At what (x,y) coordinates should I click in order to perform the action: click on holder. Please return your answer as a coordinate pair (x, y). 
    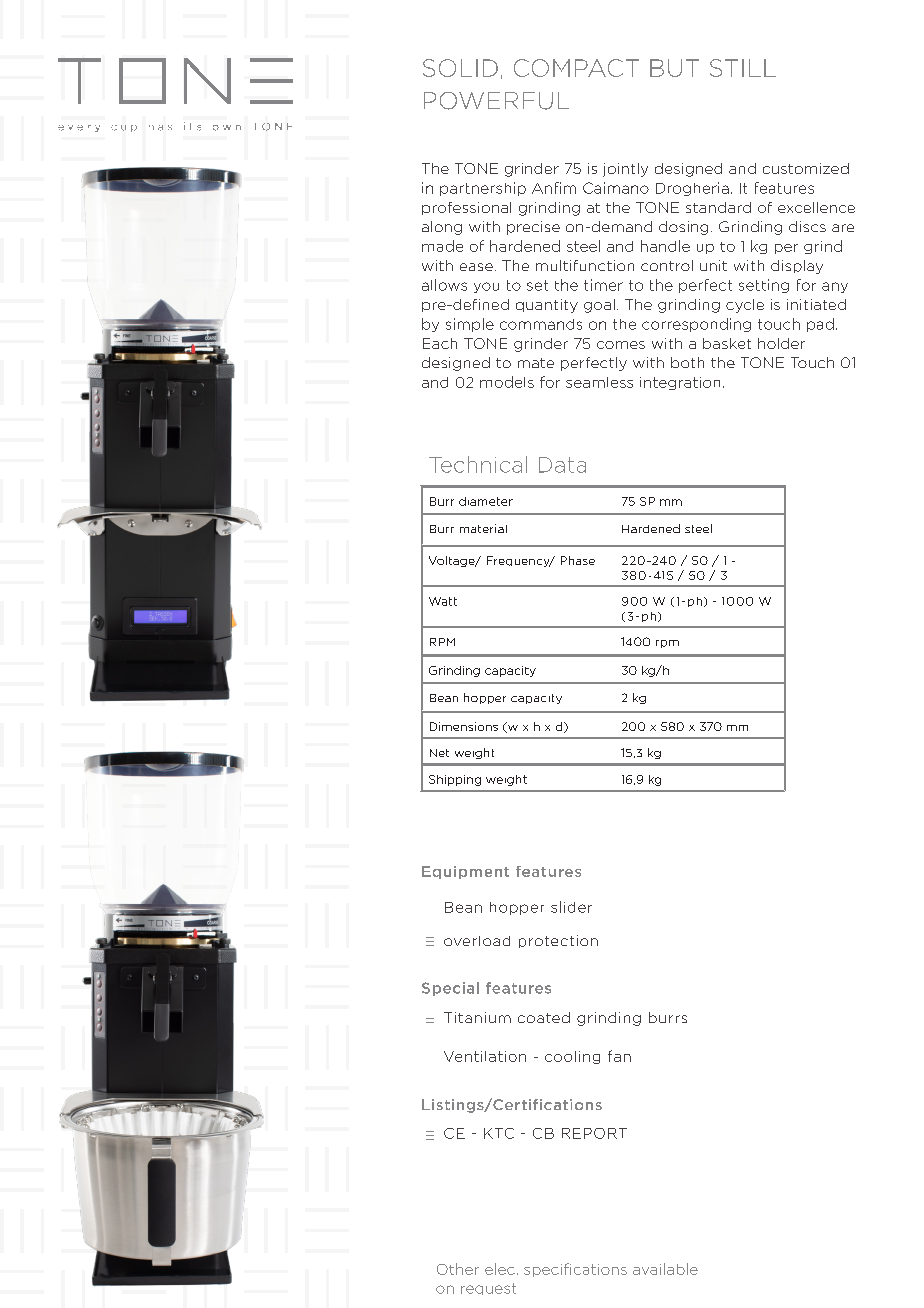
    Looking at the image, I should click on (781, 343).
